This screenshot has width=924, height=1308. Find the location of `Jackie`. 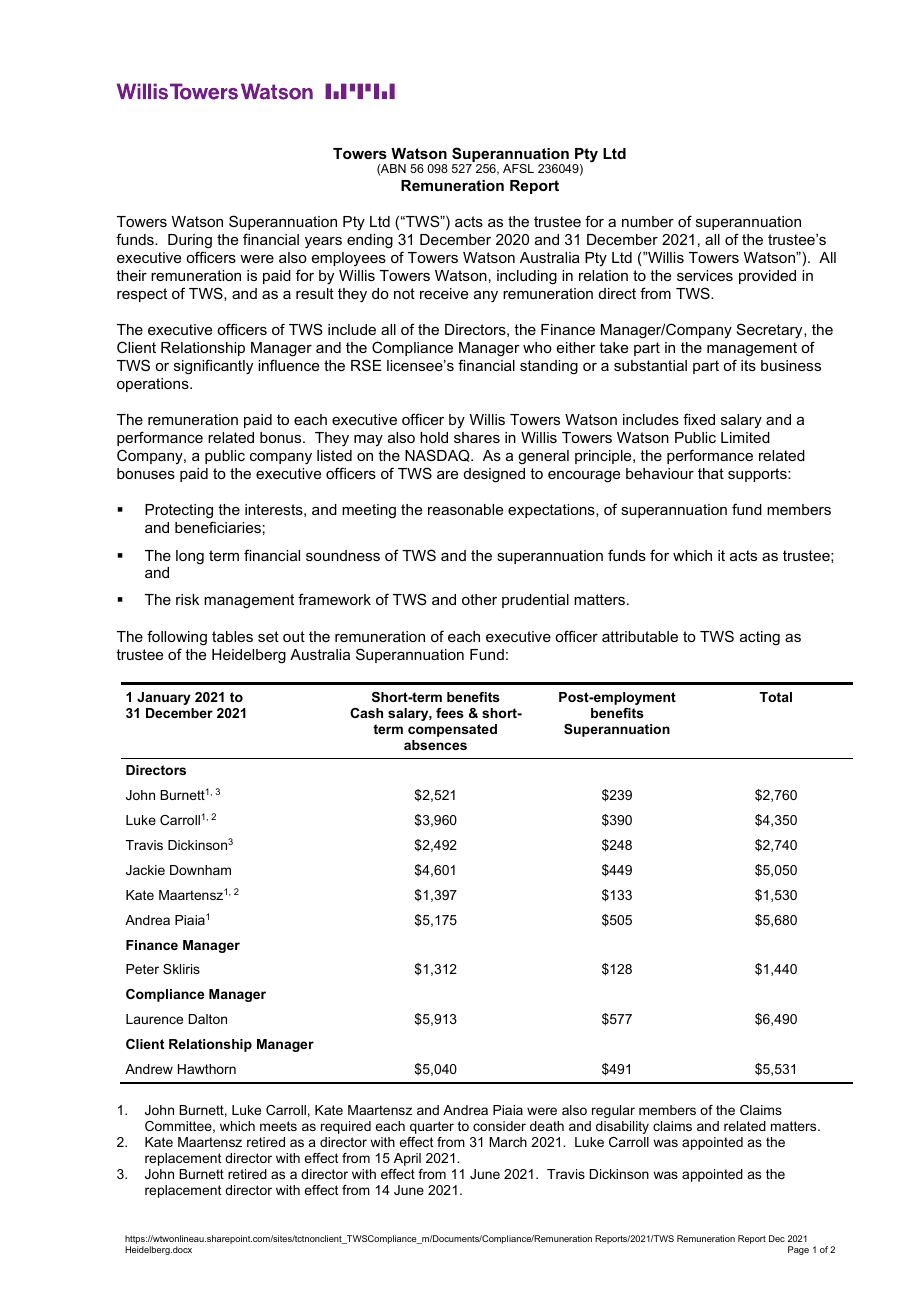

Jackie is located at coordinates (145, 870).
